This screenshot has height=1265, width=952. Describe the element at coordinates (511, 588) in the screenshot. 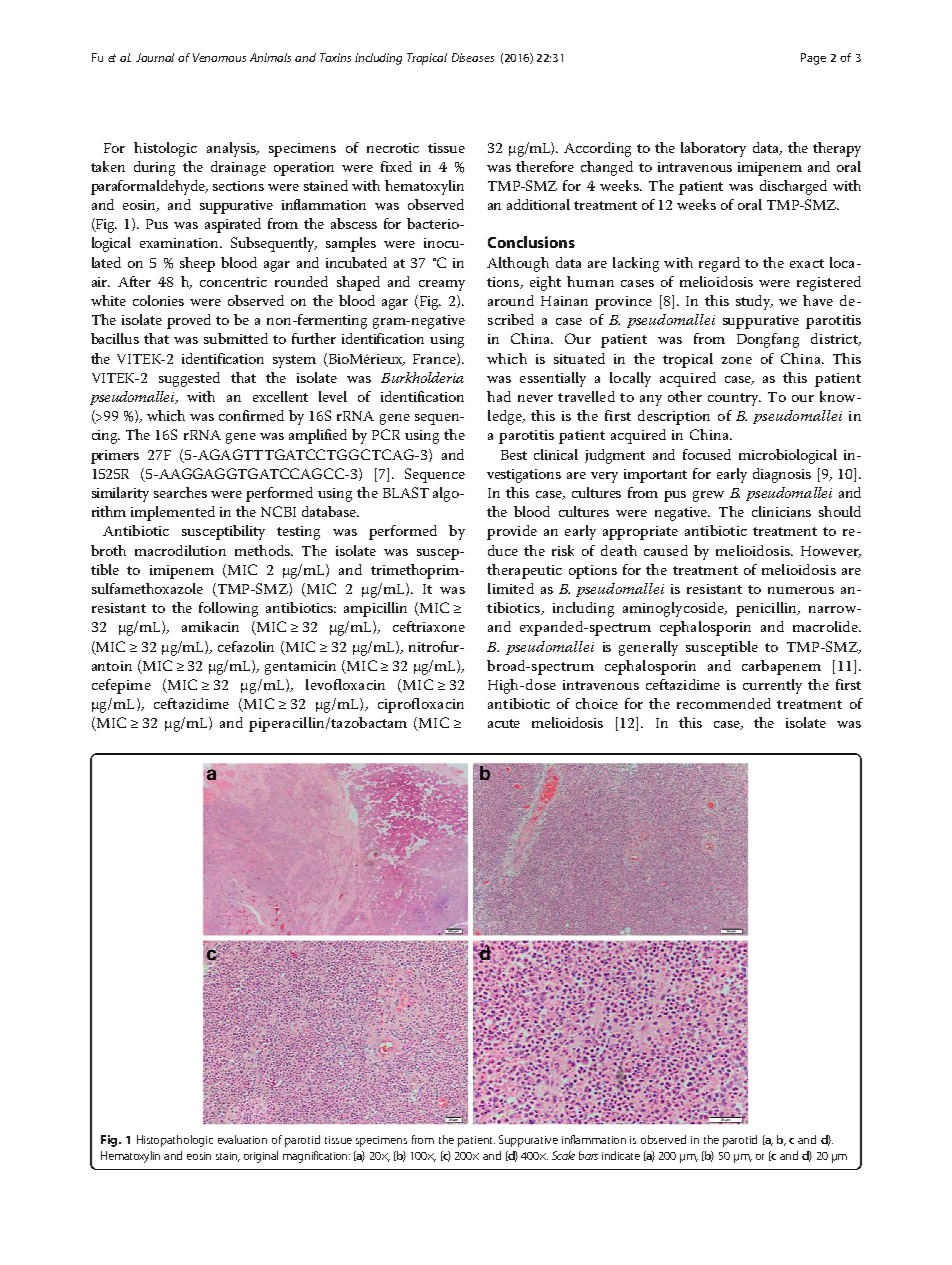

I see `limited` at that location.
